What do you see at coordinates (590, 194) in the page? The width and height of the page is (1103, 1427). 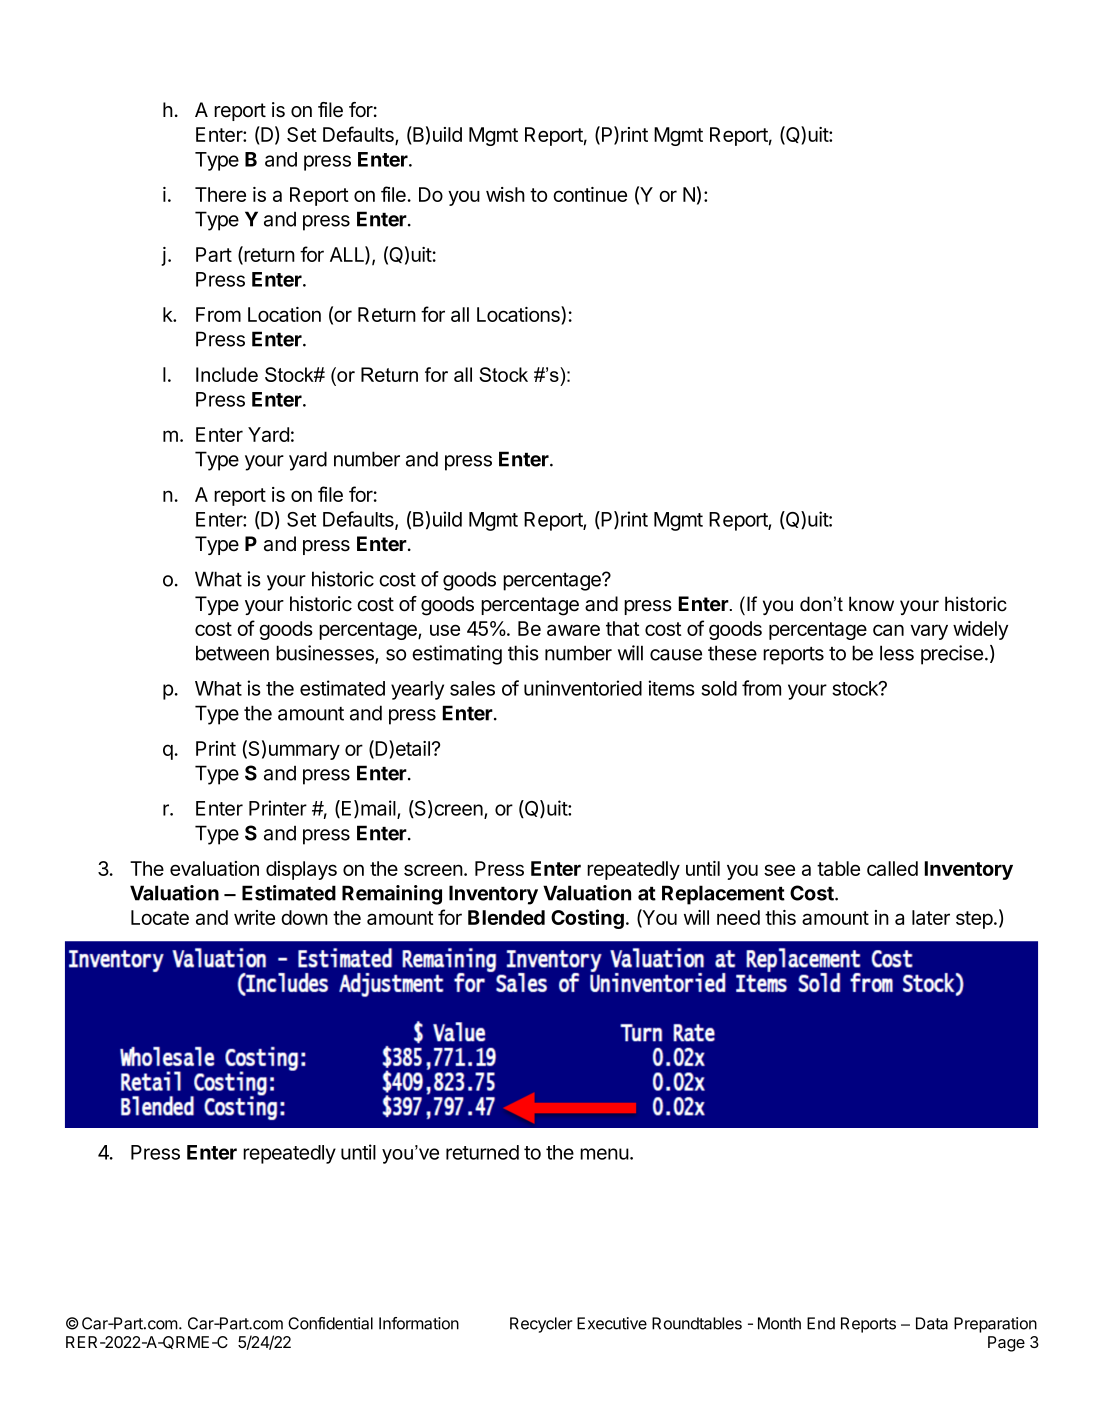 I see `continue` at bounding box center [590, 194].
